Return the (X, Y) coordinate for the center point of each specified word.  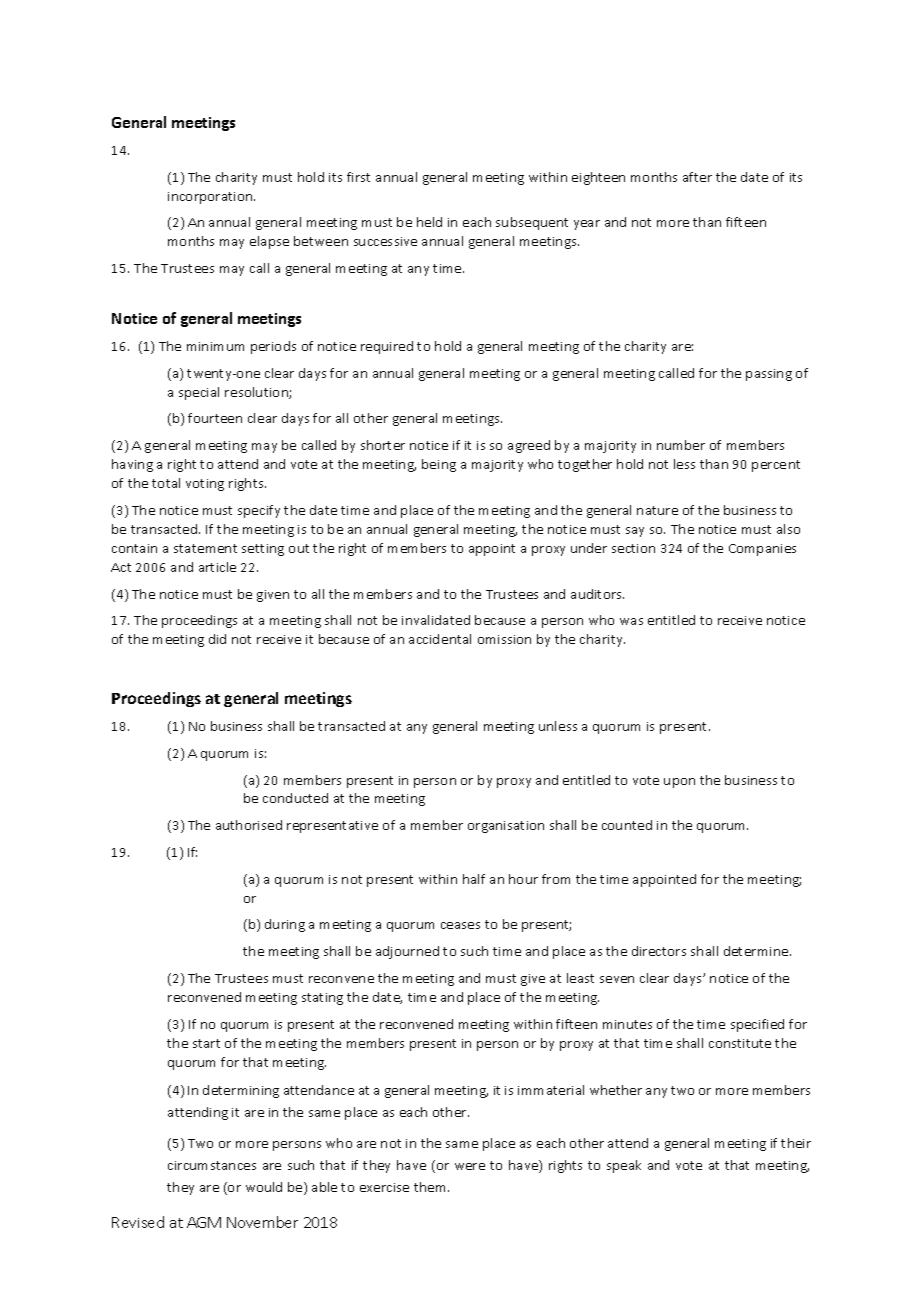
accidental (440, 639)
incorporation (211, 198)
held (429, 222)
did (217, 639)
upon (679, 783)
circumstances (212, 1165)
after (697, 177)
